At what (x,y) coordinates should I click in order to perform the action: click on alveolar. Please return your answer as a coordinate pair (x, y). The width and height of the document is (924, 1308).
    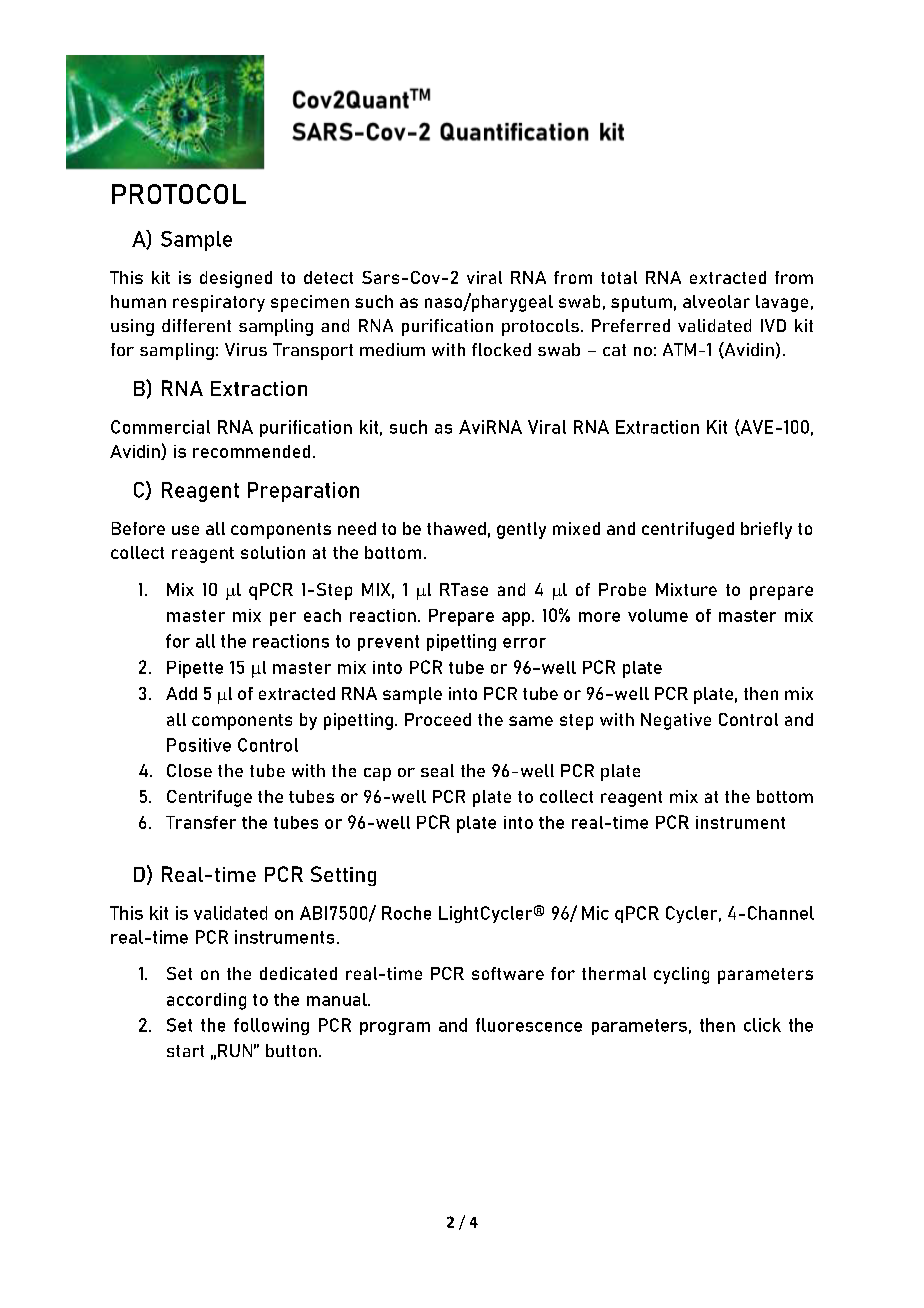
    Looking at the image, I should click on (716, 301).
